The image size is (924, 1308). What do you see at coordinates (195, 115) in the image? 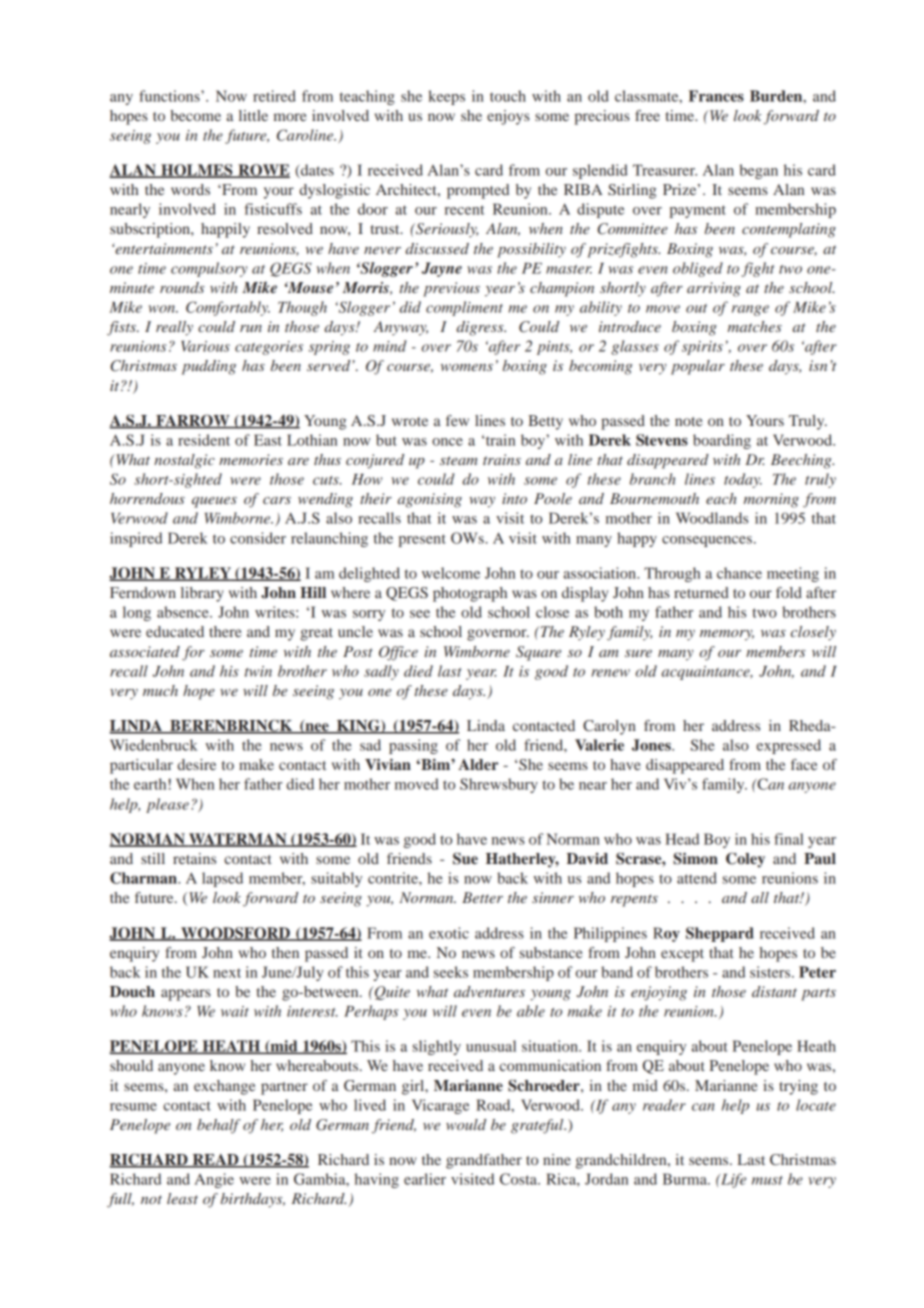
I see `become` at bounding box center [195, 115].
